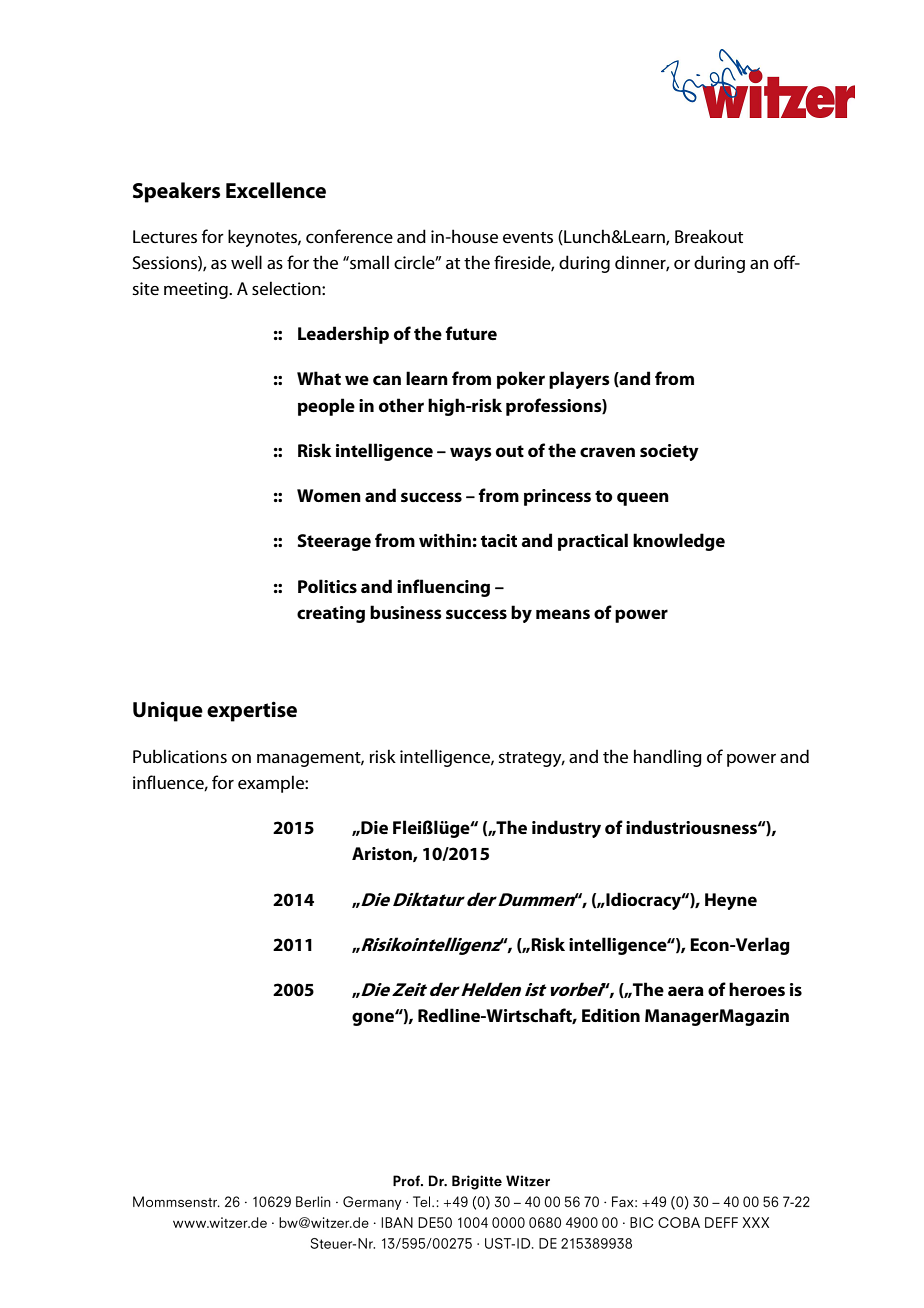 Image resolution: width=924 pixels, height=1308 pixels. I want to click on expertise, so click(252, 711).
